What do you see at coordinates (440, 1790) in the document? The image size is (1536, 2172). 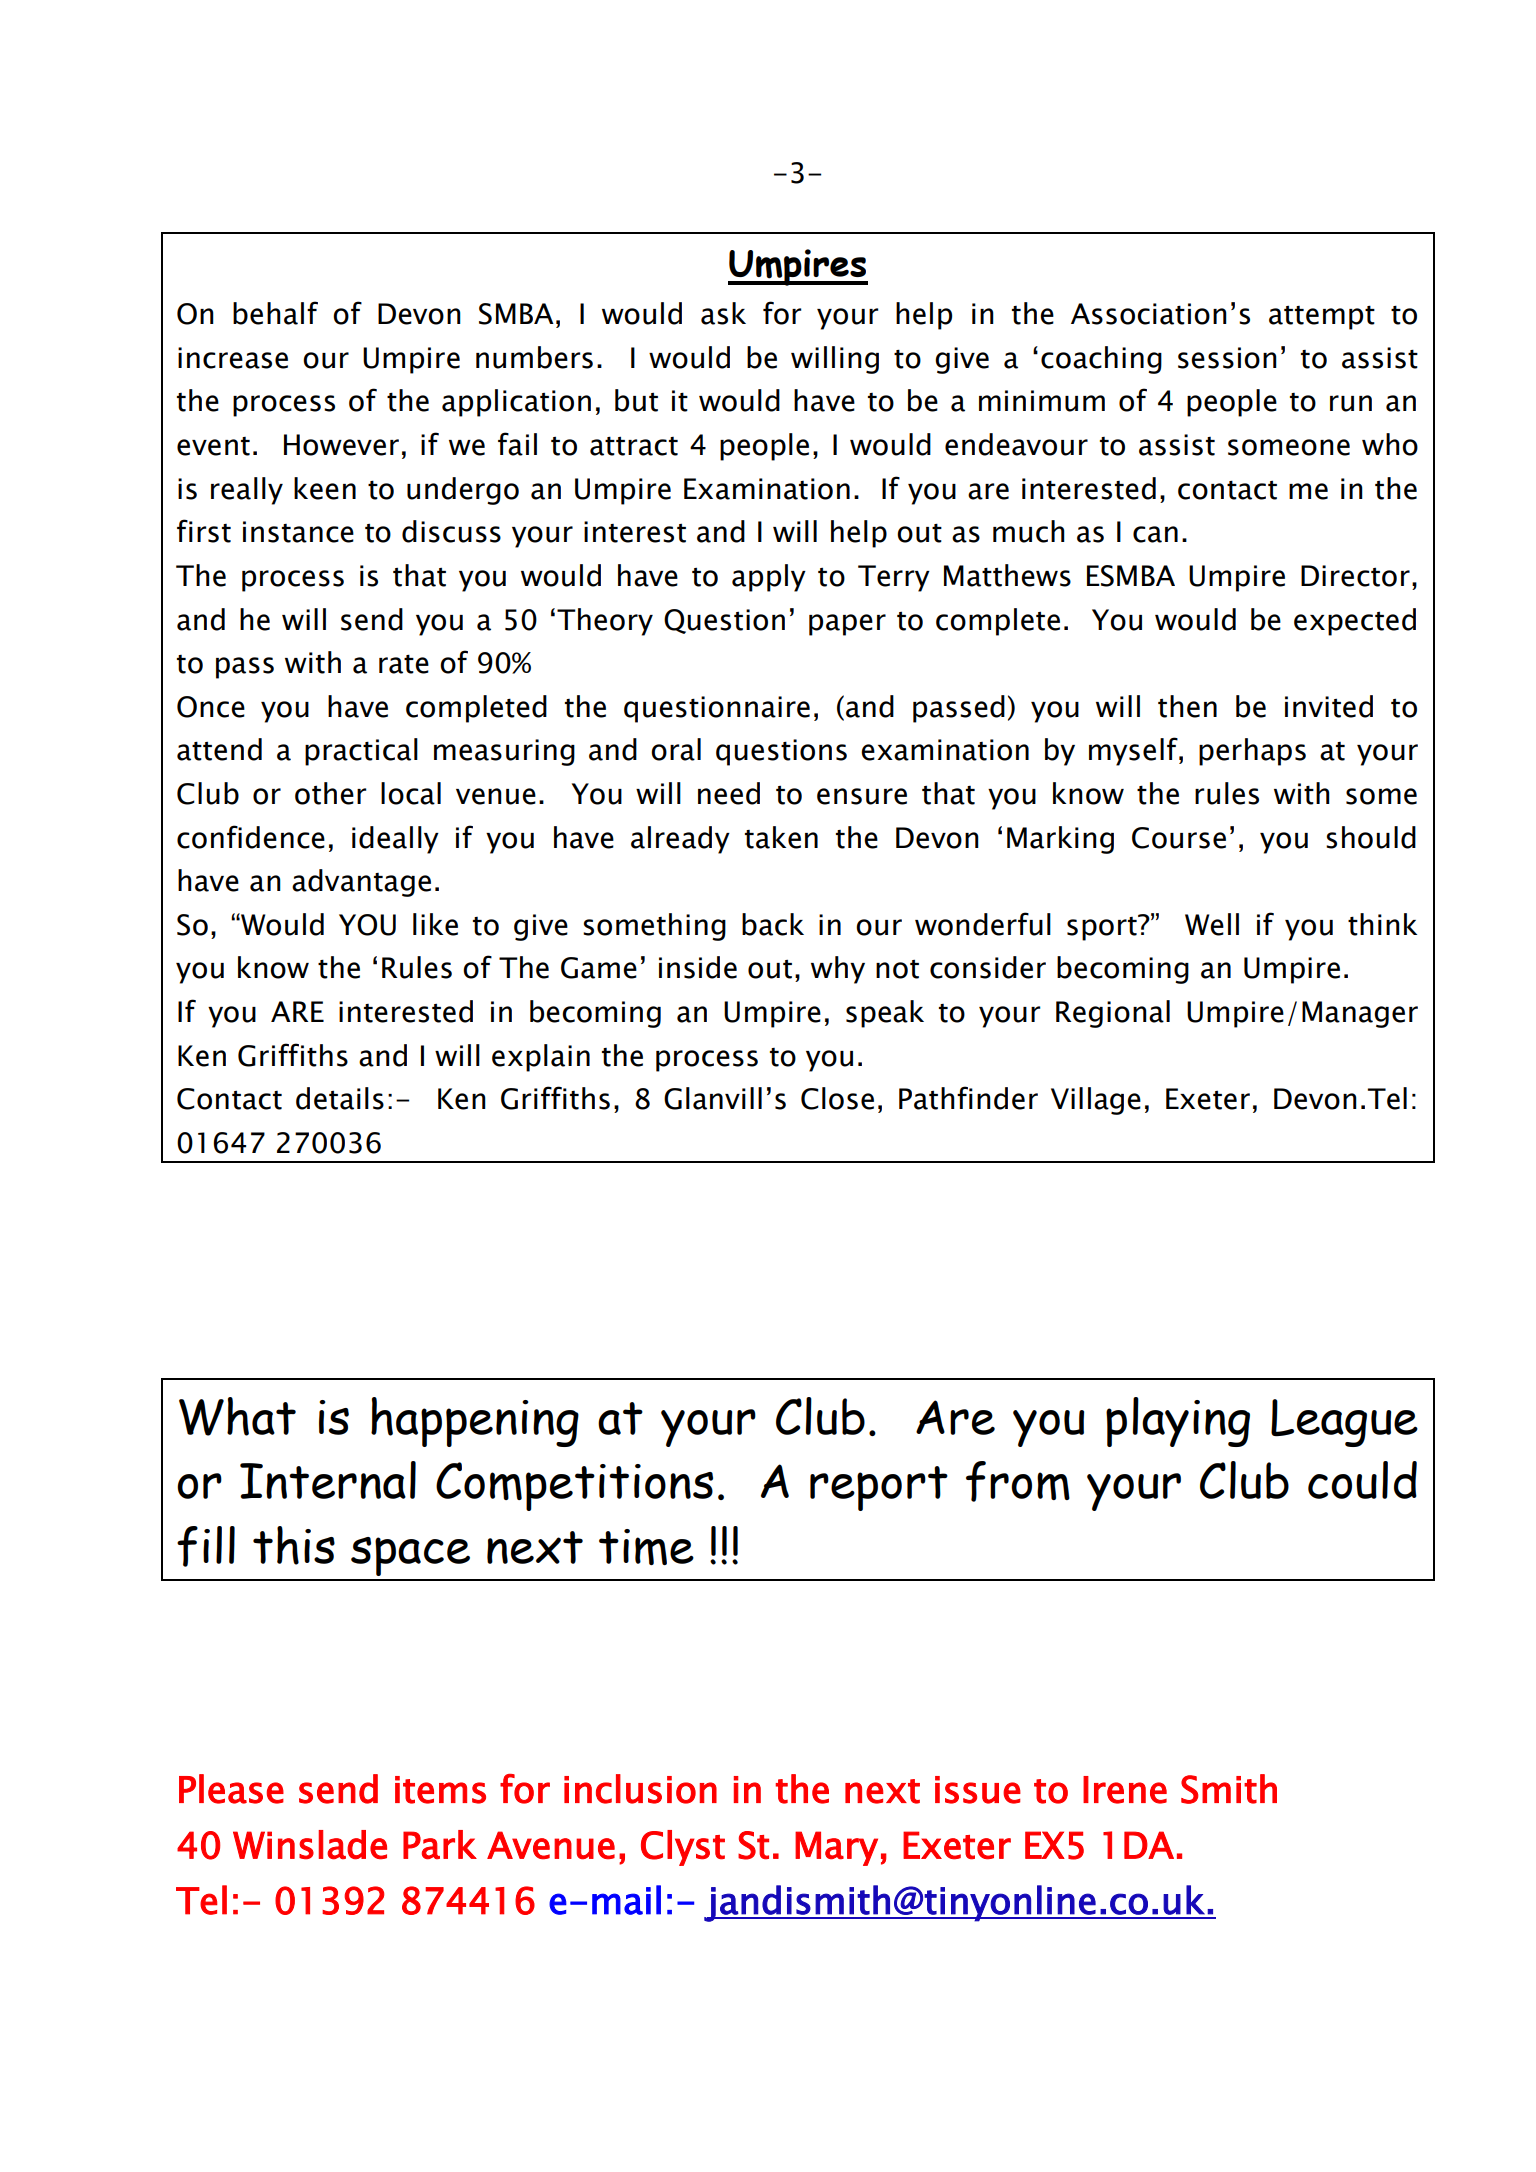 I see `items` at bounding box center [440, 1790].
